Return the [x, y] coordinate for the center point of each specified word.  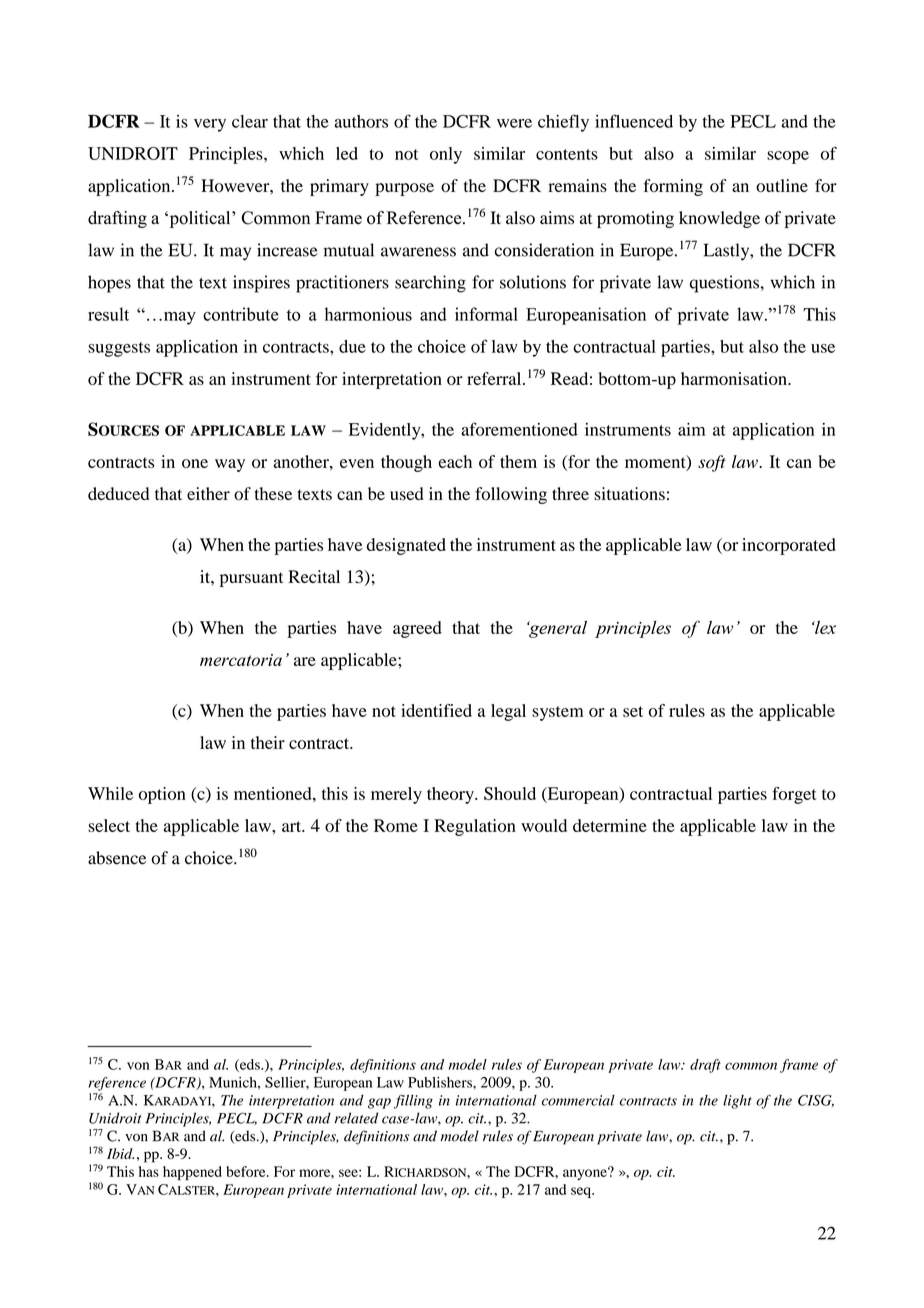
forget [794, 795]
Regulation [475, 827]
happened [192, 1173]
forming [673, 187]
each [455, 461]
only [446, 155]
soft [712, 463]
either [208, 493]
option [162, 795]
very [210, 125]
